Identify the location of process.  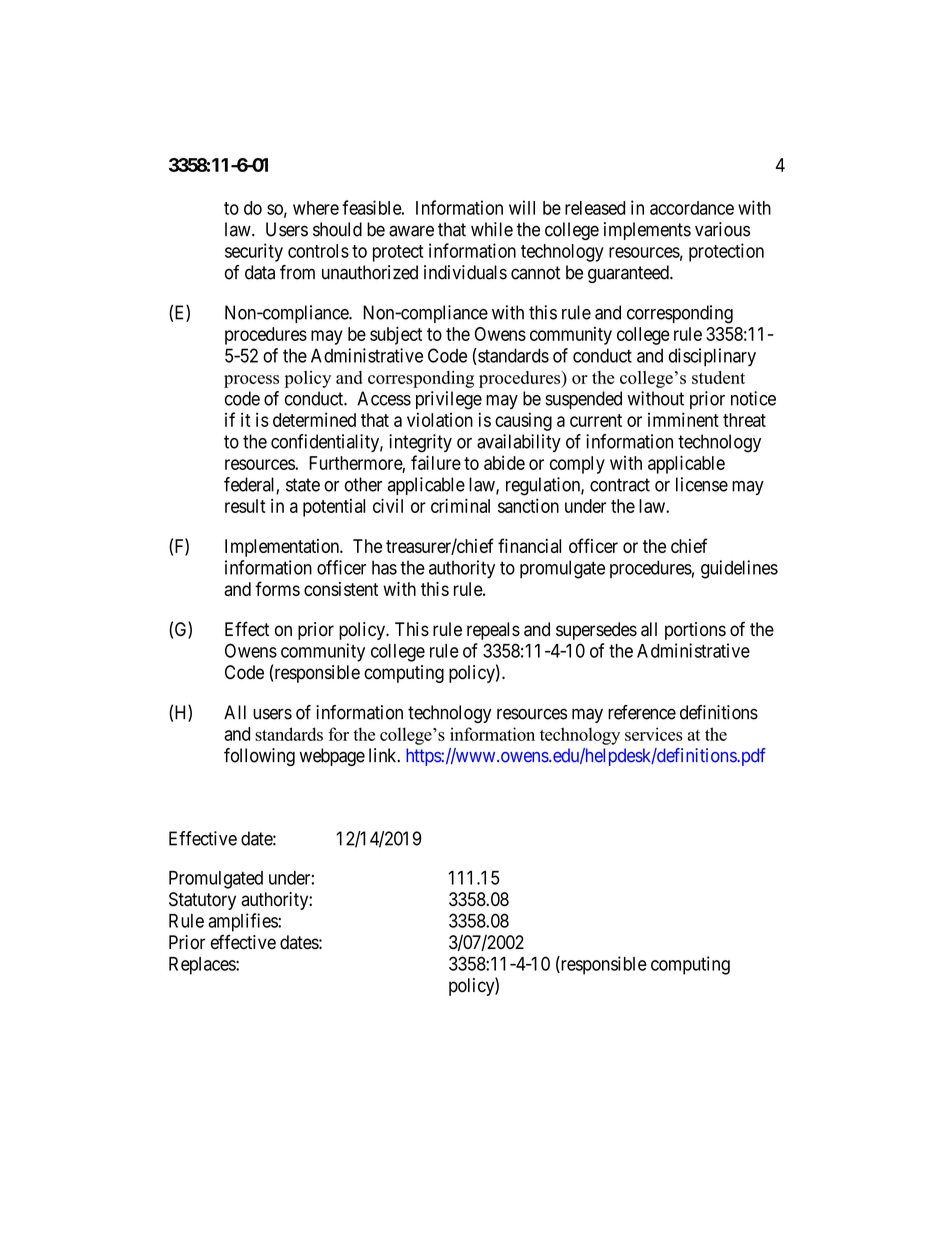
(251, 381).
